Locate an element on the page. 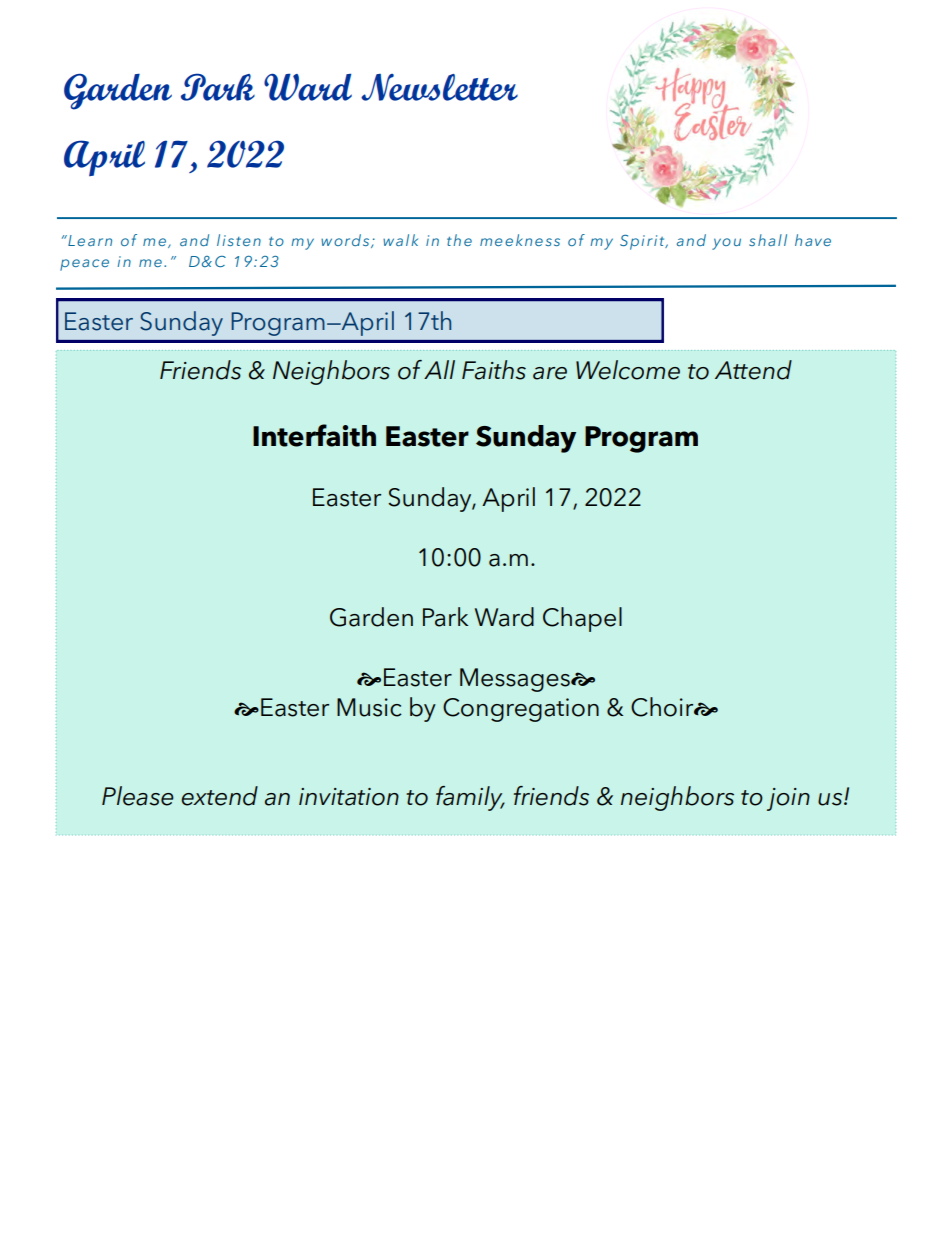  the is located at coordinates (459, 240).
